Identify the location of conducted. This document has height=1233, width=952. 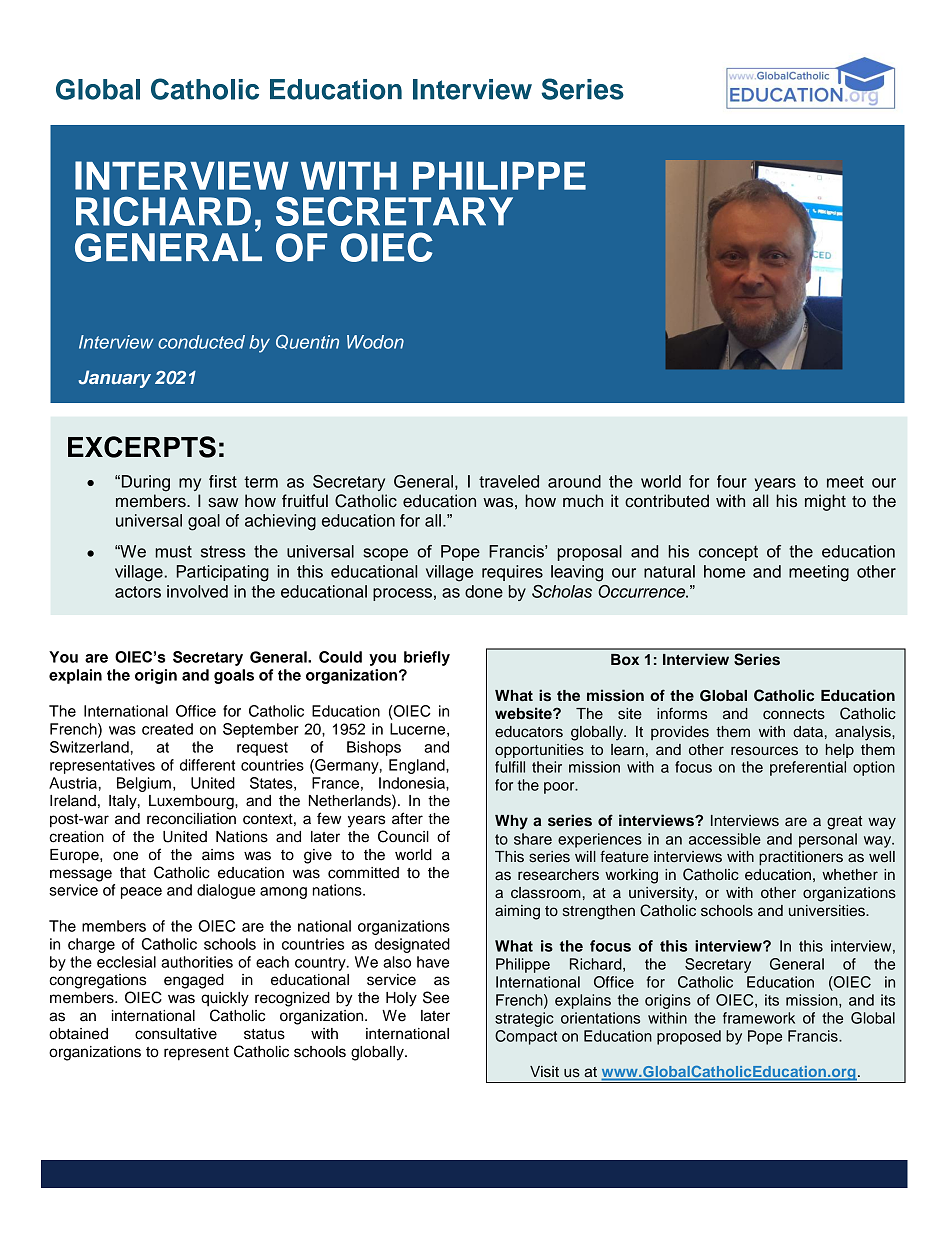
(201, 342).
